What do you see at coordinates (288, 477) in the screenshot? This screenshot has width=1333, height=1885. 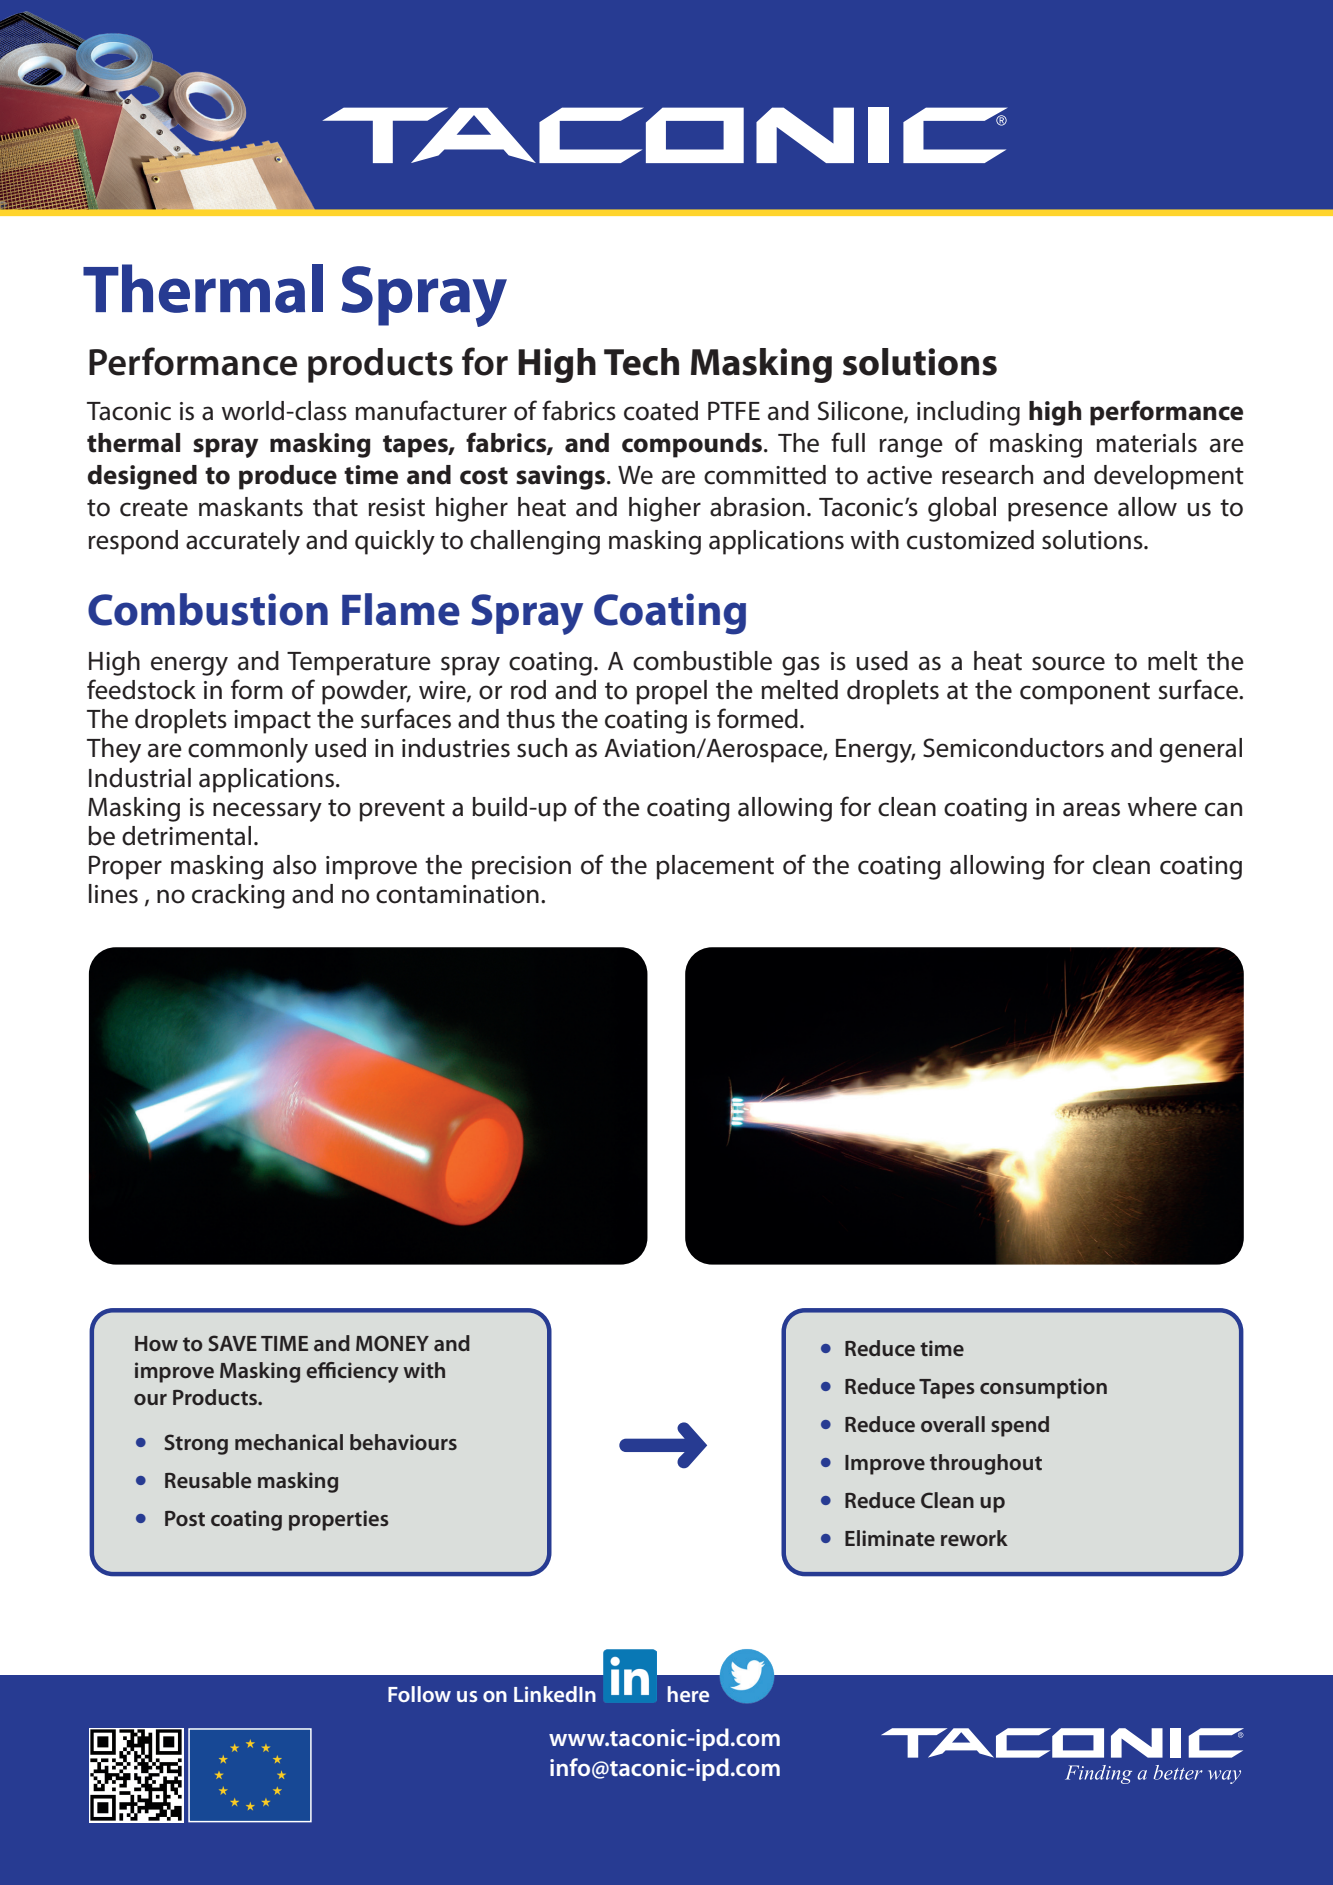 I see `produce` at bounding box center [288, 477].
